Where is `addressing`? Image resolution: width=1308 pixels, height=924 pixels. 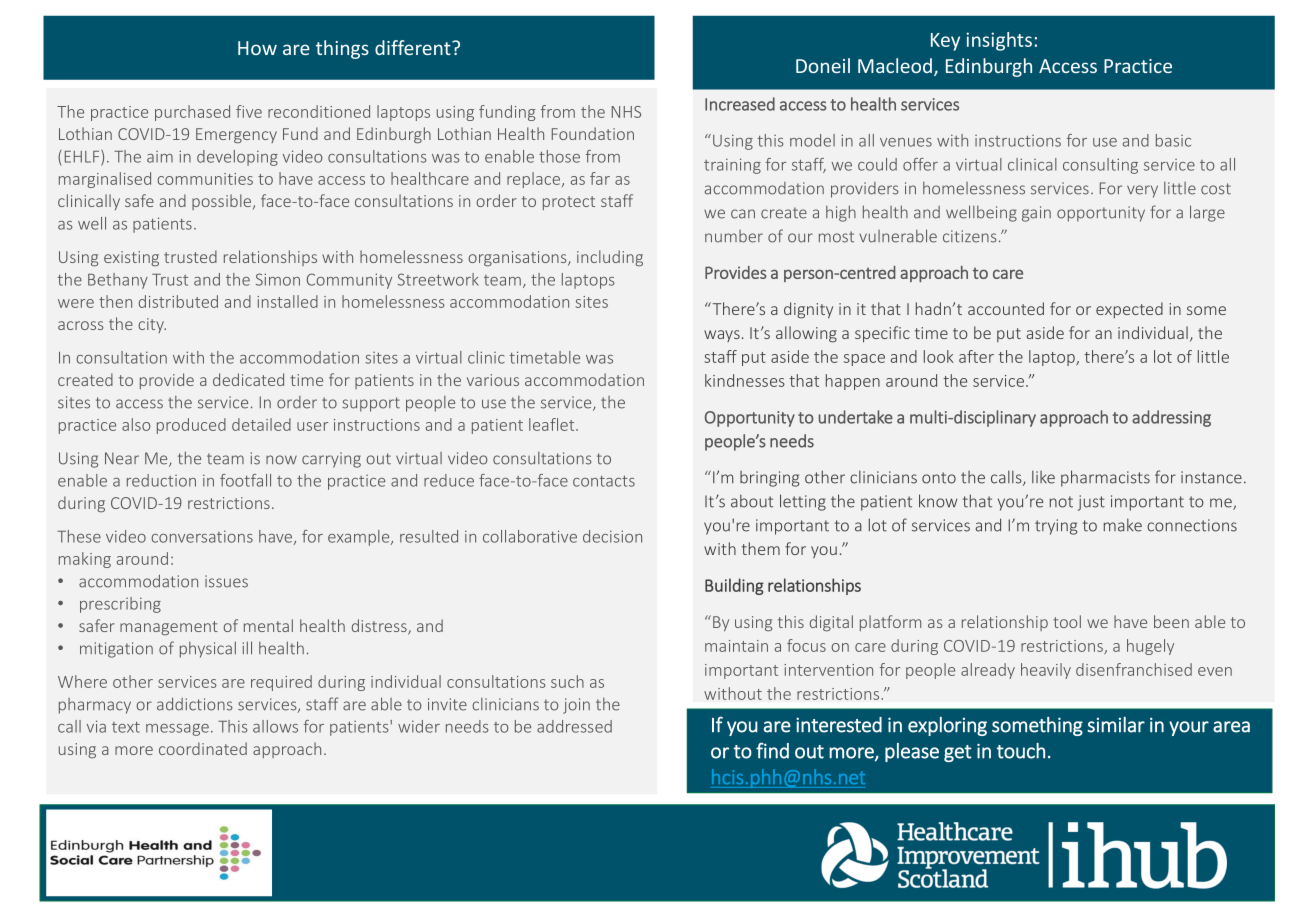
addressing is located at coordinates (1171, 418).
